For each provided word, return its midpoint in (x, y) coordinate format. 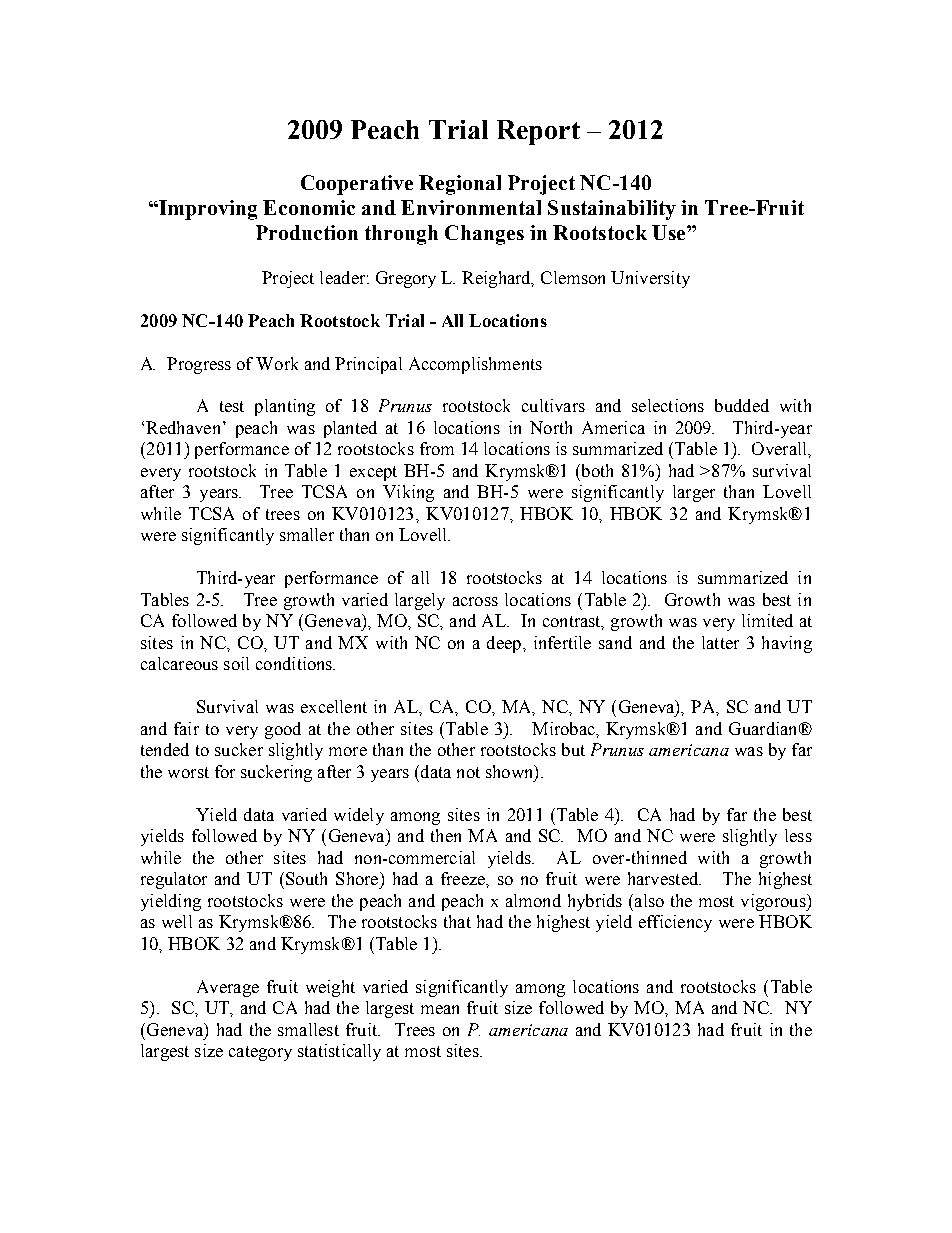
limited (767, 620)
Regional (460, 185)
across (475, 601)
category (260, 1053)
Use (670, 232)
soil (236, 663)
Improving (207, 210)
